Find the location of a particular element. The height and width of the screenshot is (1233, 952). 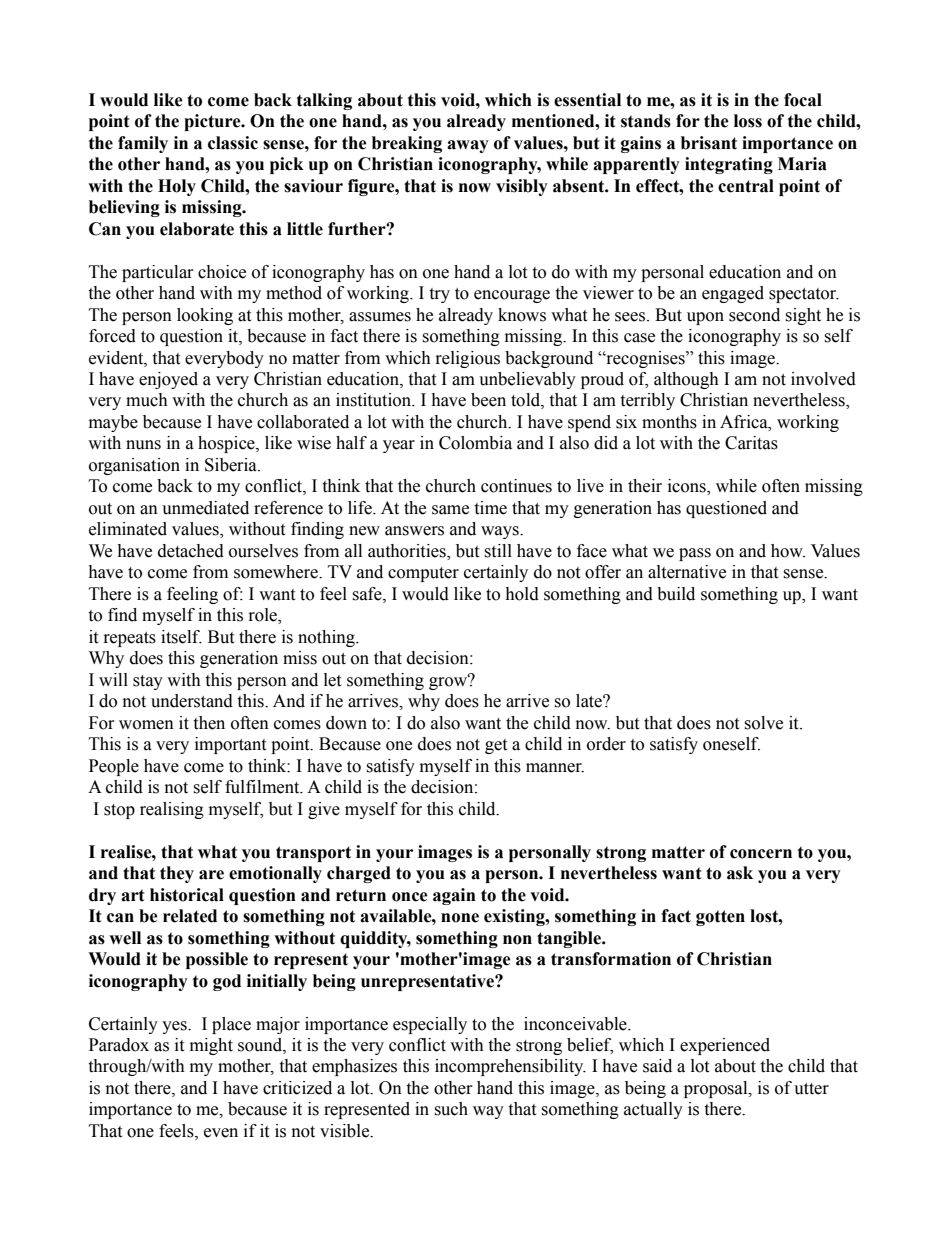

away is located at coordinates (468, 146).
